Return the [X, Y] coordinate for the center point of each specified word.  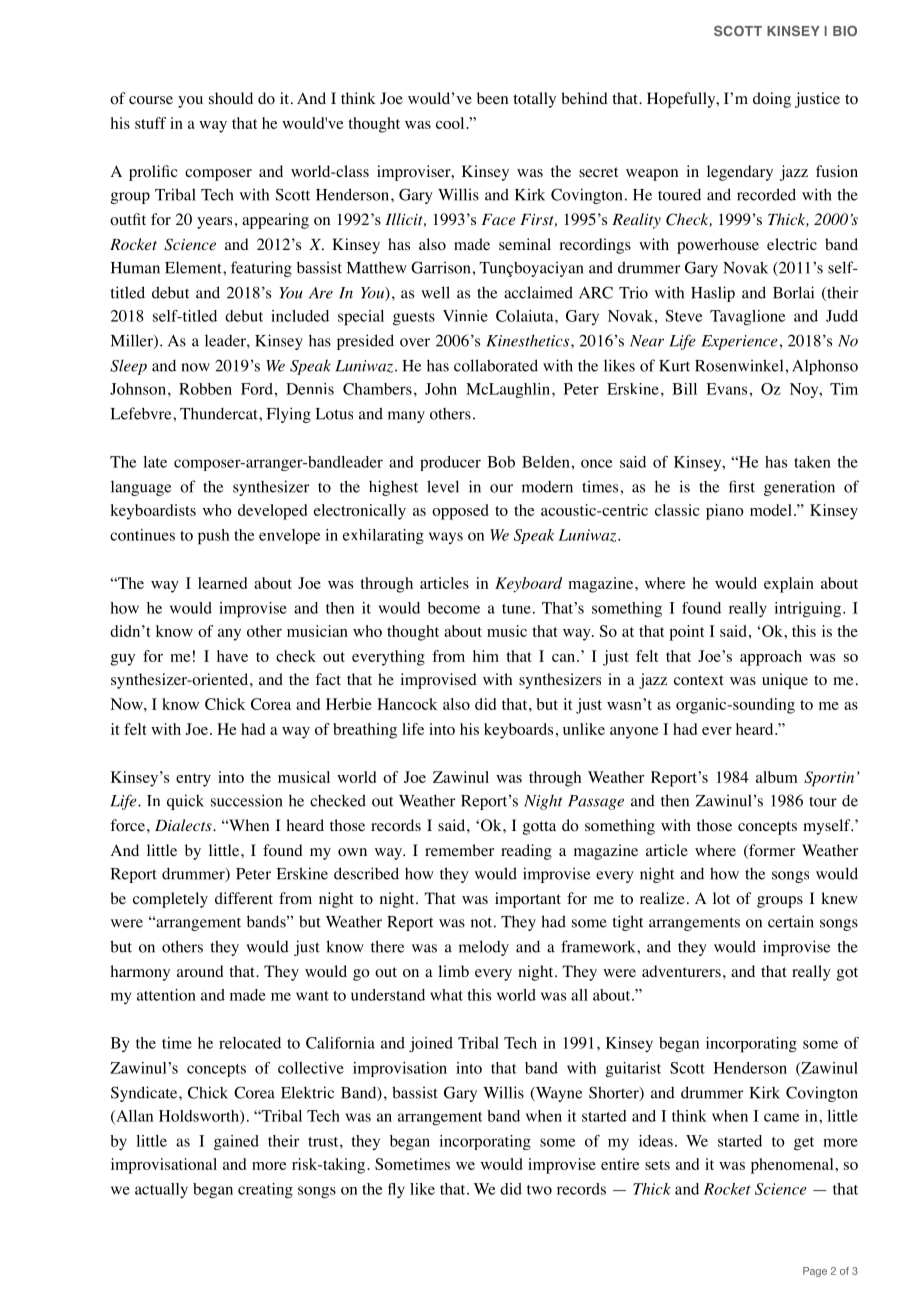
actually [161, 1190]
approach [771, 658]
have [232, 656]
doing [772, 100]
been [492, 98]
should [231, 98]
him [486, 656]
